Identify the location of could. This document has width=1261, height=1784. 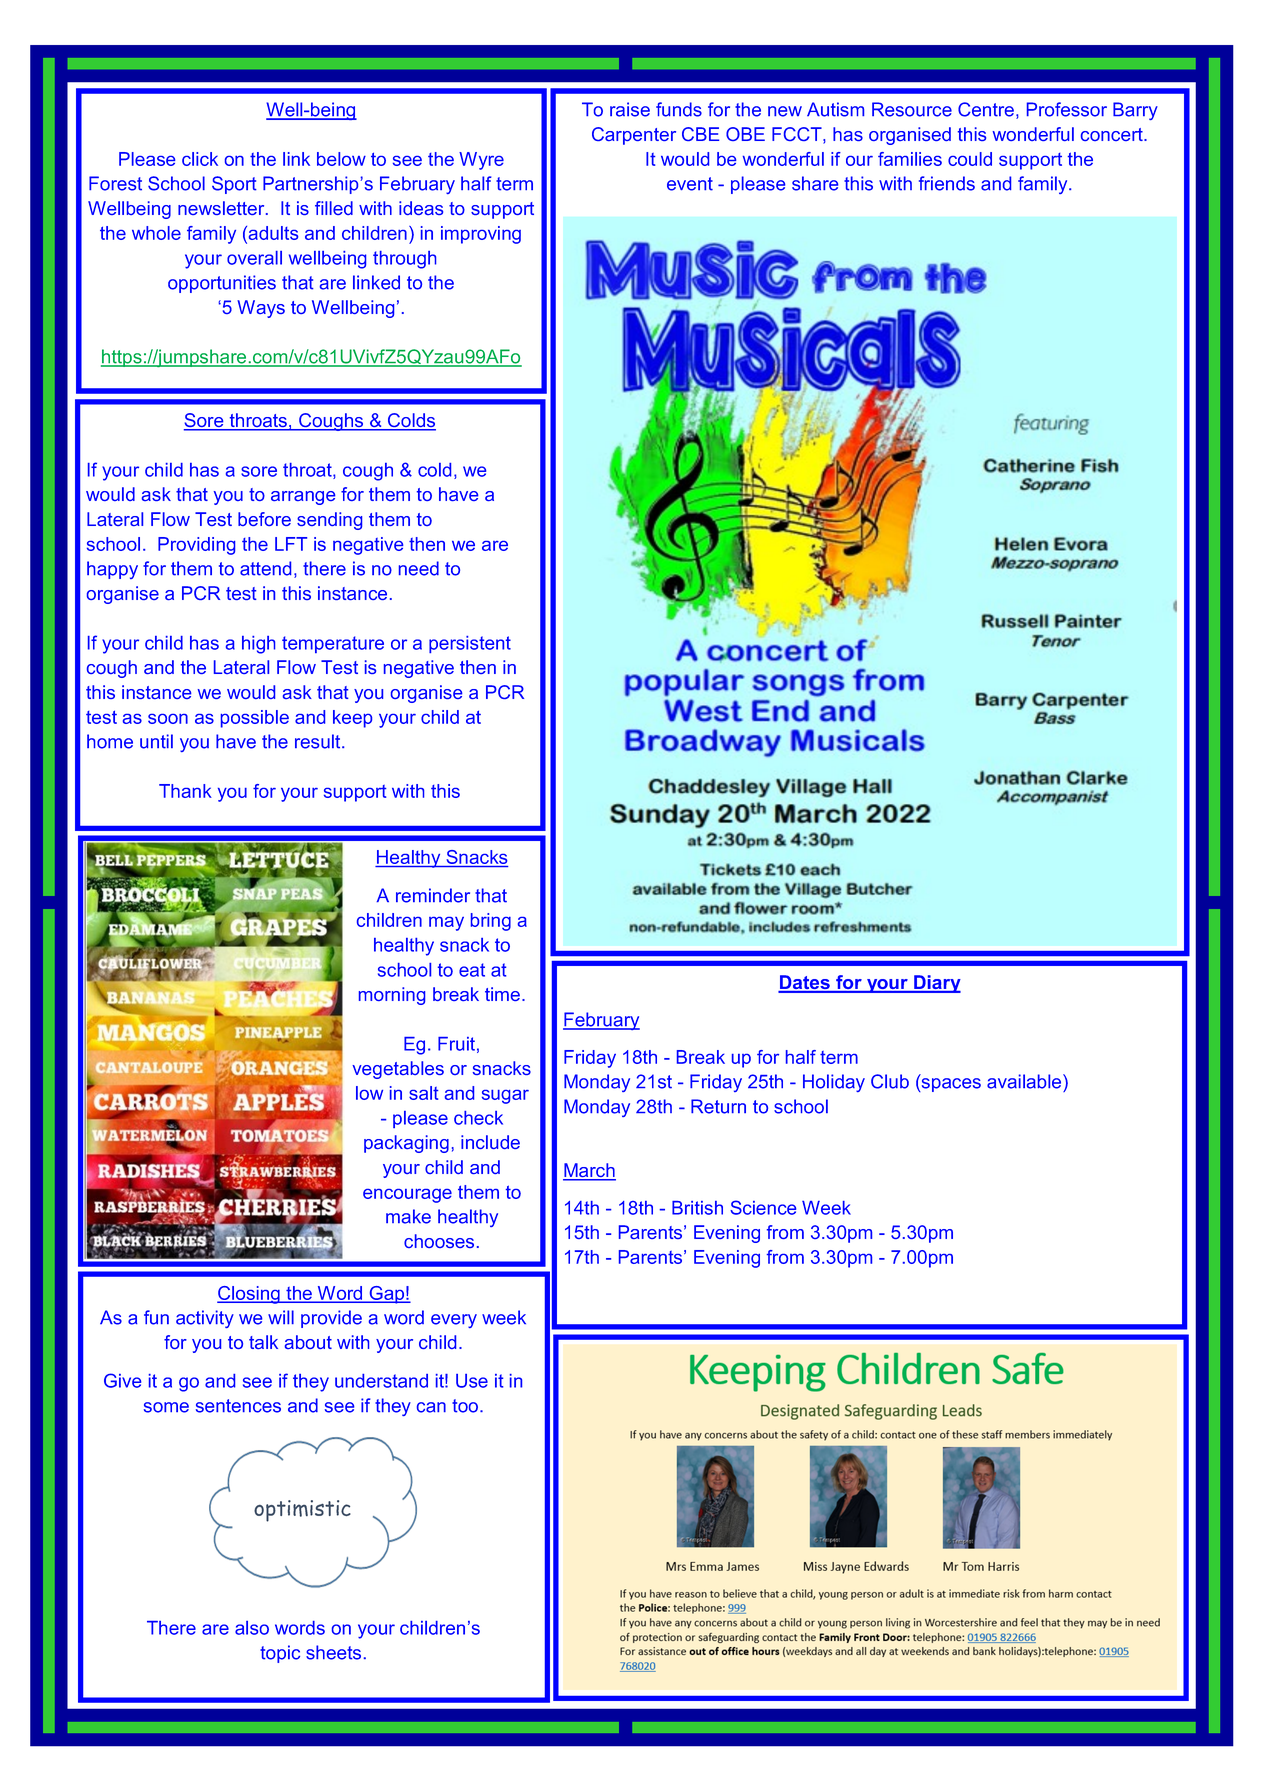
(970, 159).
